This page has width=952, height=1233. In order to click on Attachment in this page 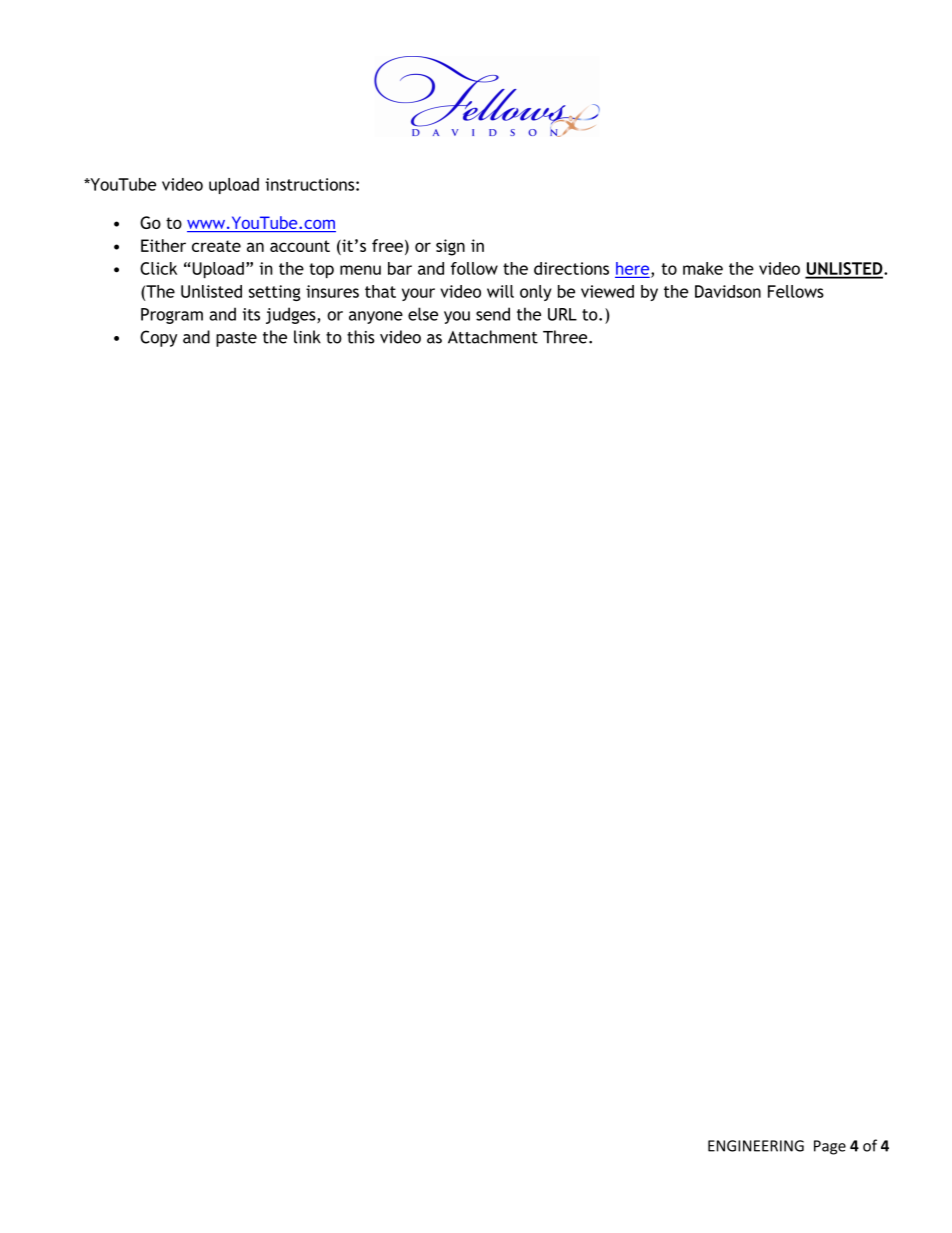, I will do `click(493, 337)`.
